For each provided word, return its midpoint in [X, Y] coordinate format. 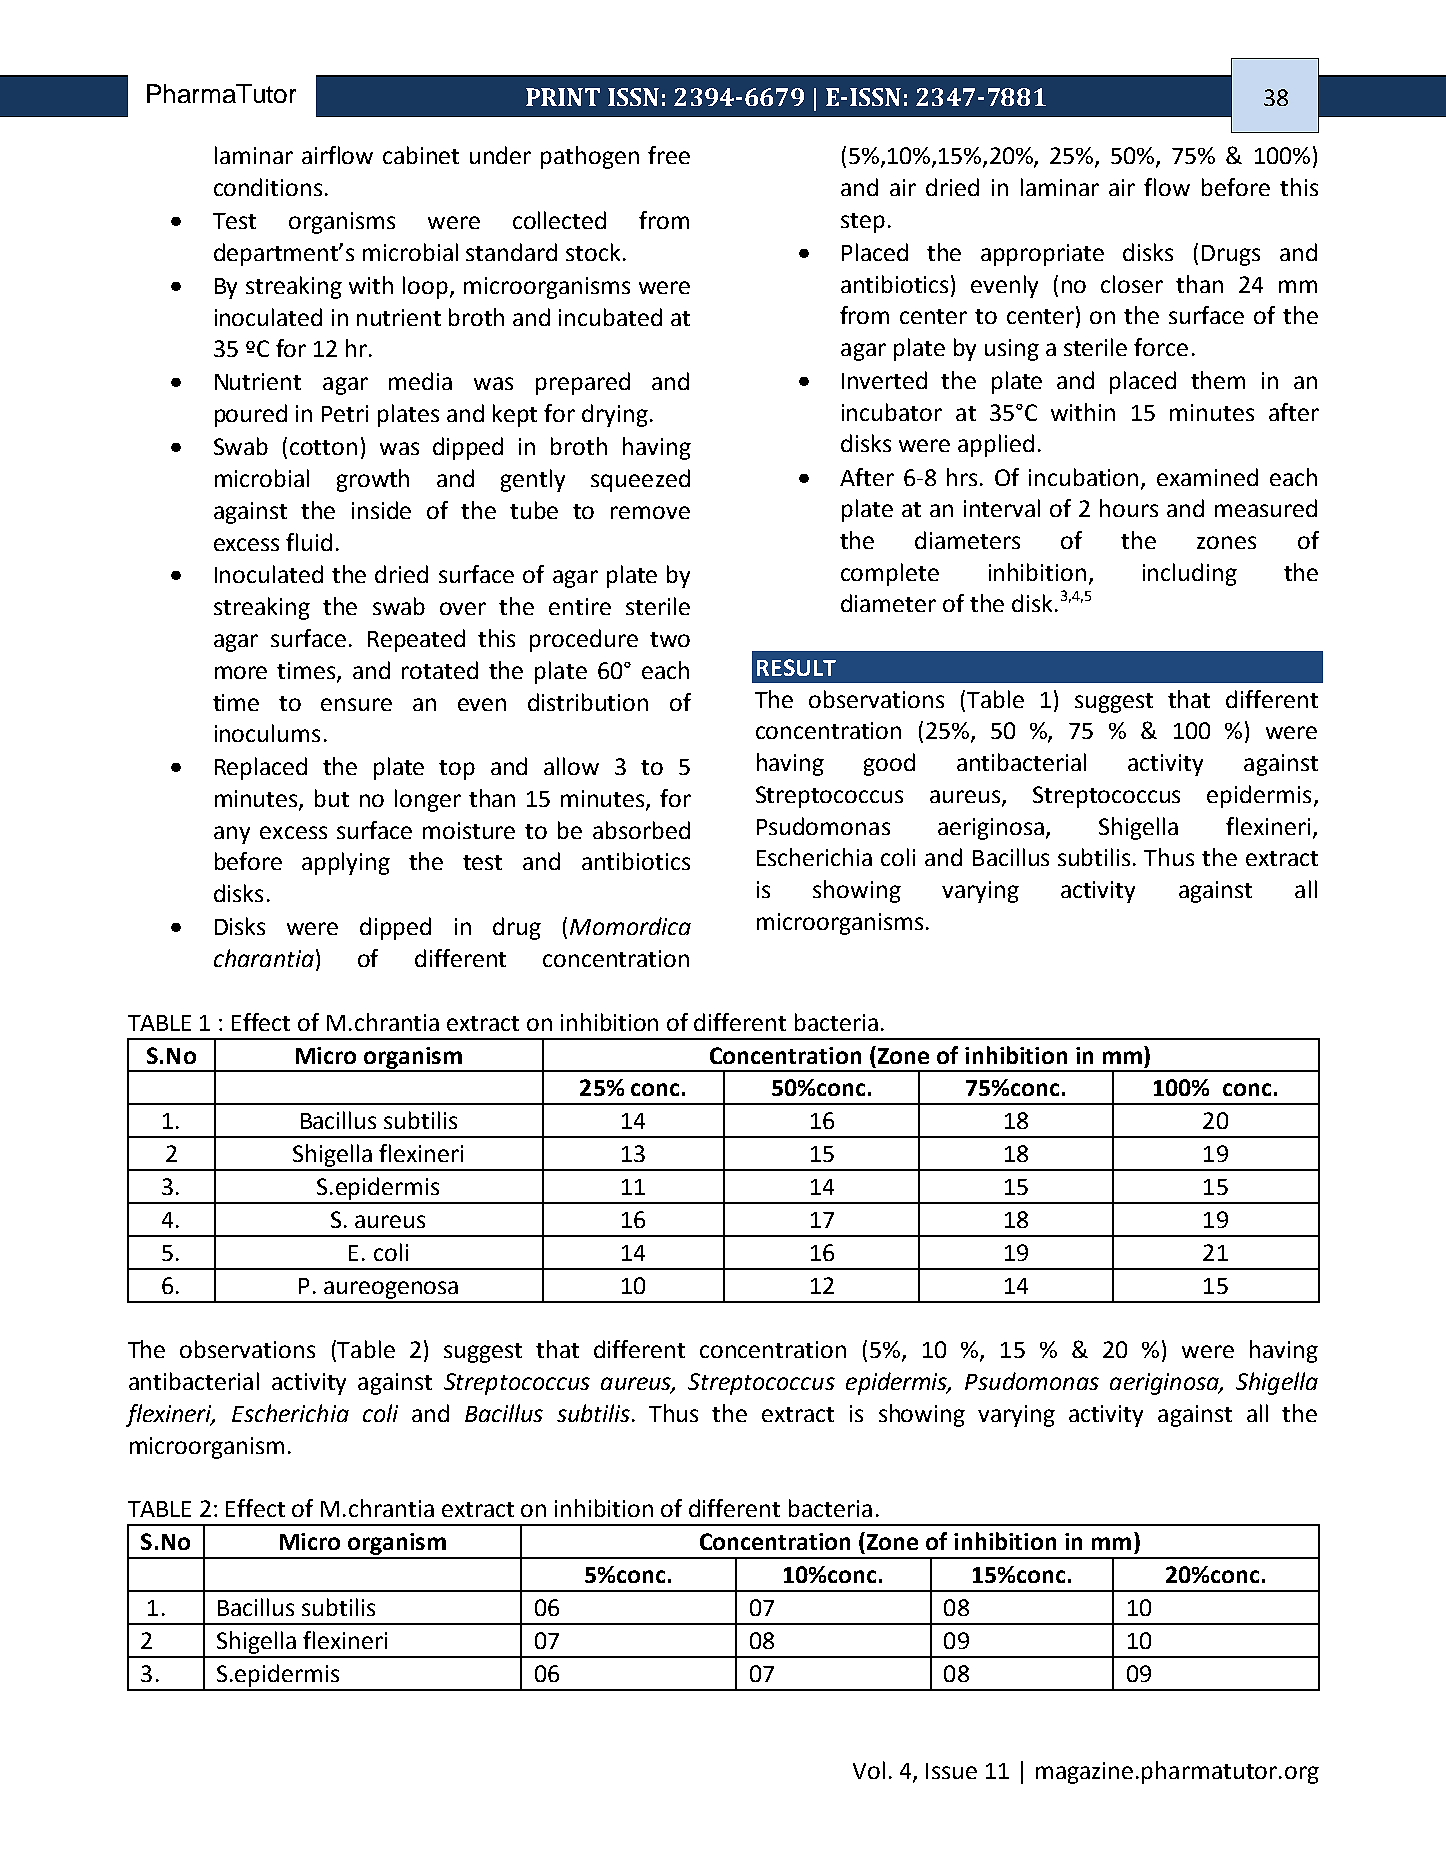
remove [650, 512]
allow [571, 766]
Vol [869, 1770]
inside [381, 510]
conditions [268, 187]
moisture [469, 830]
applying [346, 863]
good [889, 764]
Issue [951, 1771]
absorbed [641, 830]
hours [1129, 508]
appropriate [1042, 255]
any [232, 835]
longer [428, 800]
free [669, 155]
